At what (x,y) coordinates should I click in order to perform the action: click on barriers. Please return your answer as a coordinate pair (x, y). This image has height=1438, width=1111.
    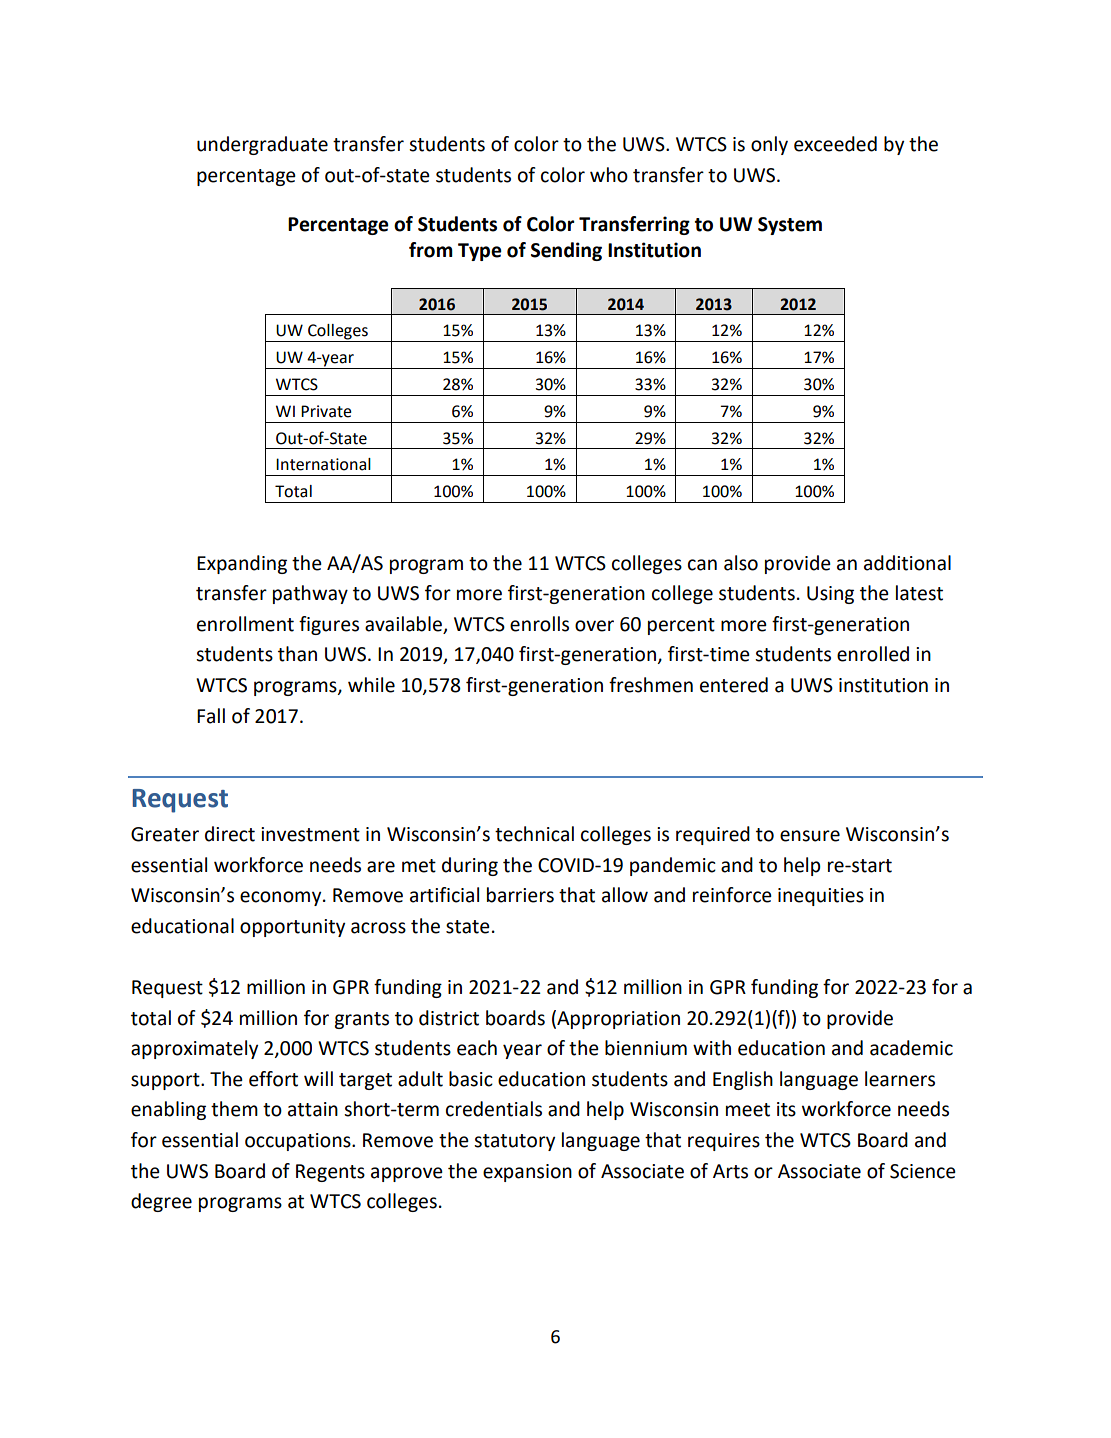
    Looking at the image, I should click on (520, 895).
